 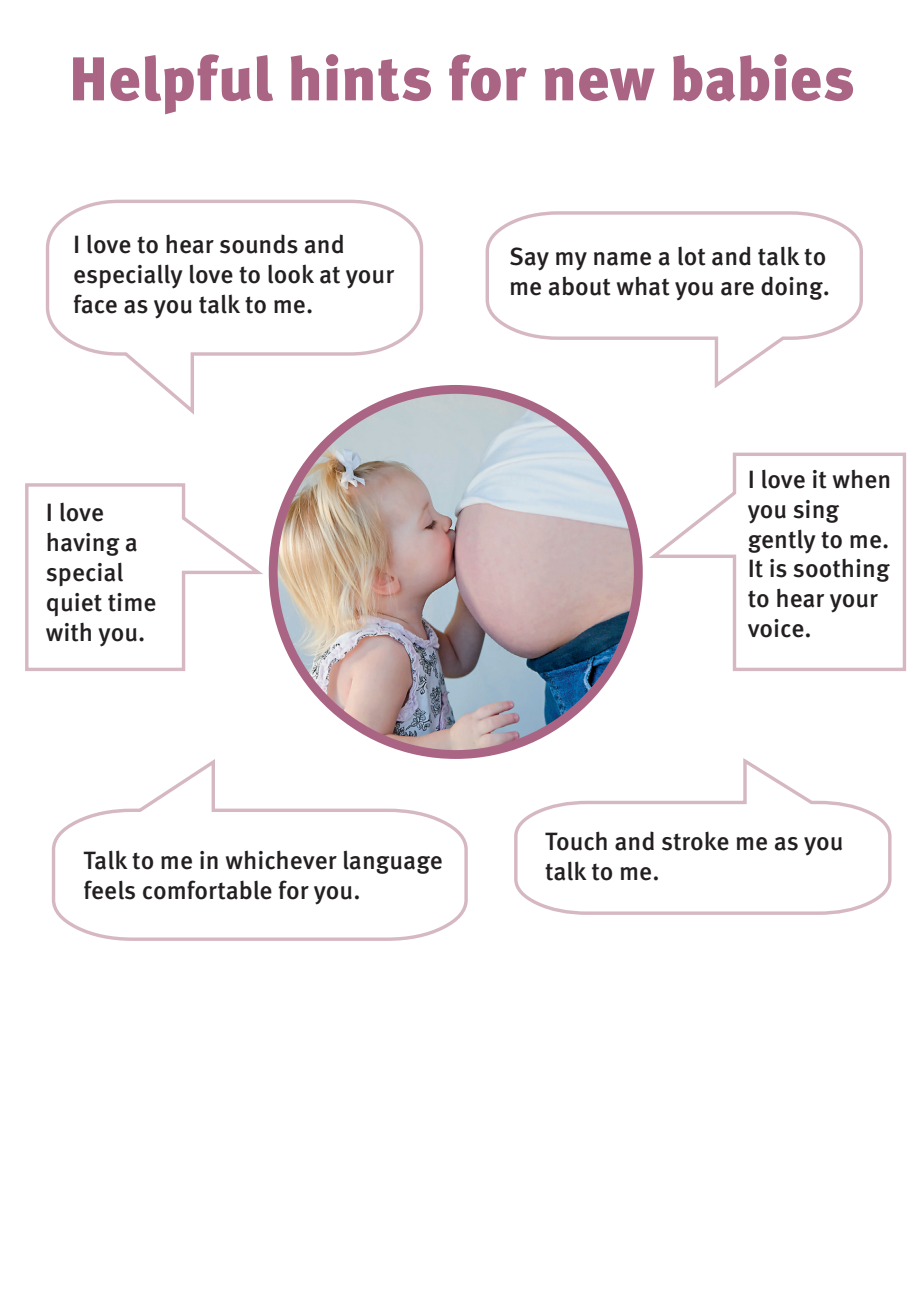 I want to click on face, so click(x=95, y=304).
